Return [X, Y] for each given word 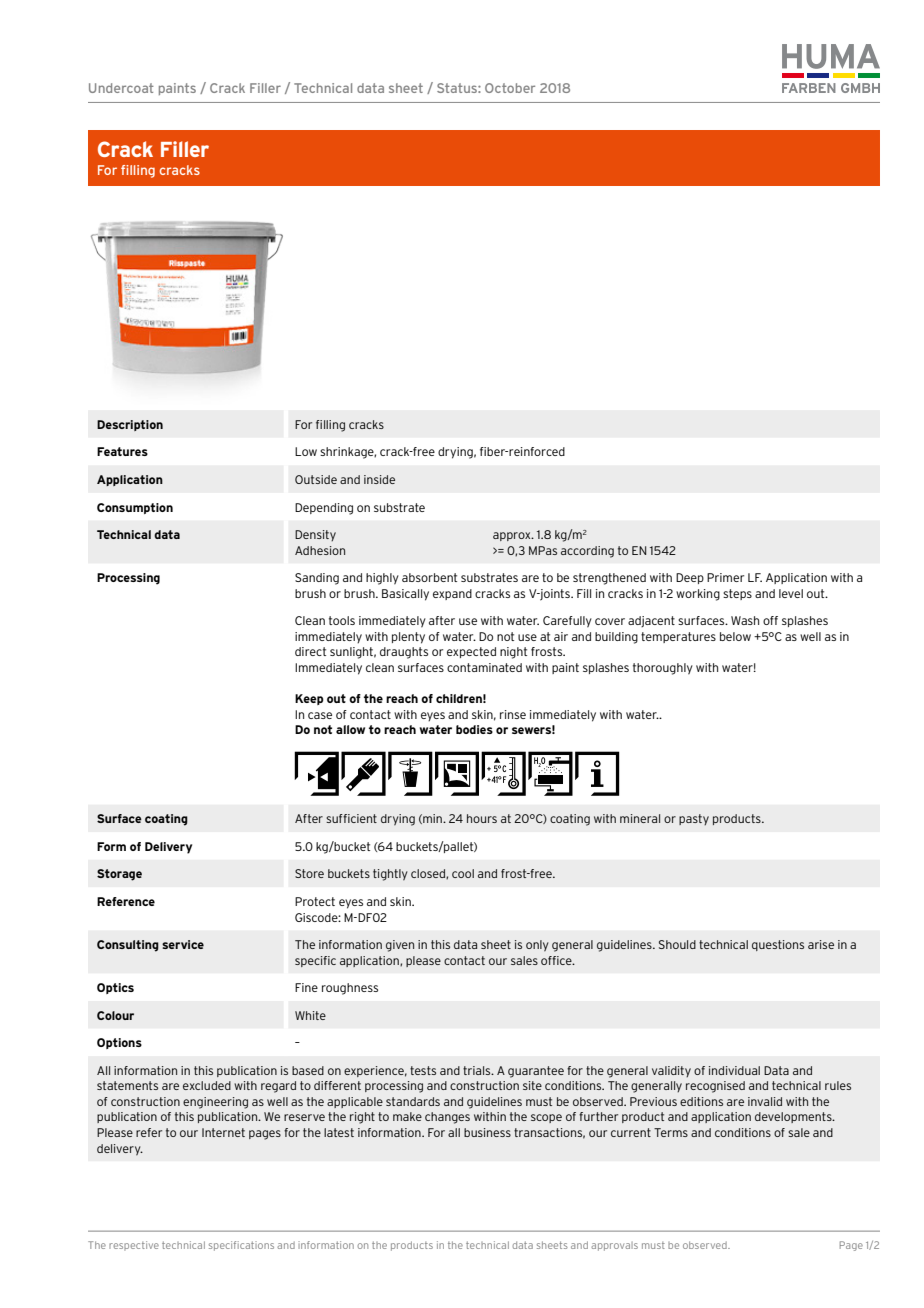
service [183, 944]
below [735, 636]
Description [130, 425]
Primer [725, 577]
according [587, 552]
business [487, 1132]
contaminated [484, 667]
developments [794, 1117]
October [510, 88]
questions [778, 945]
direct [310, 651]
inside [379, 479]
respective [134, 1246]
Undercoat [121, 88]
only [537, 946]
